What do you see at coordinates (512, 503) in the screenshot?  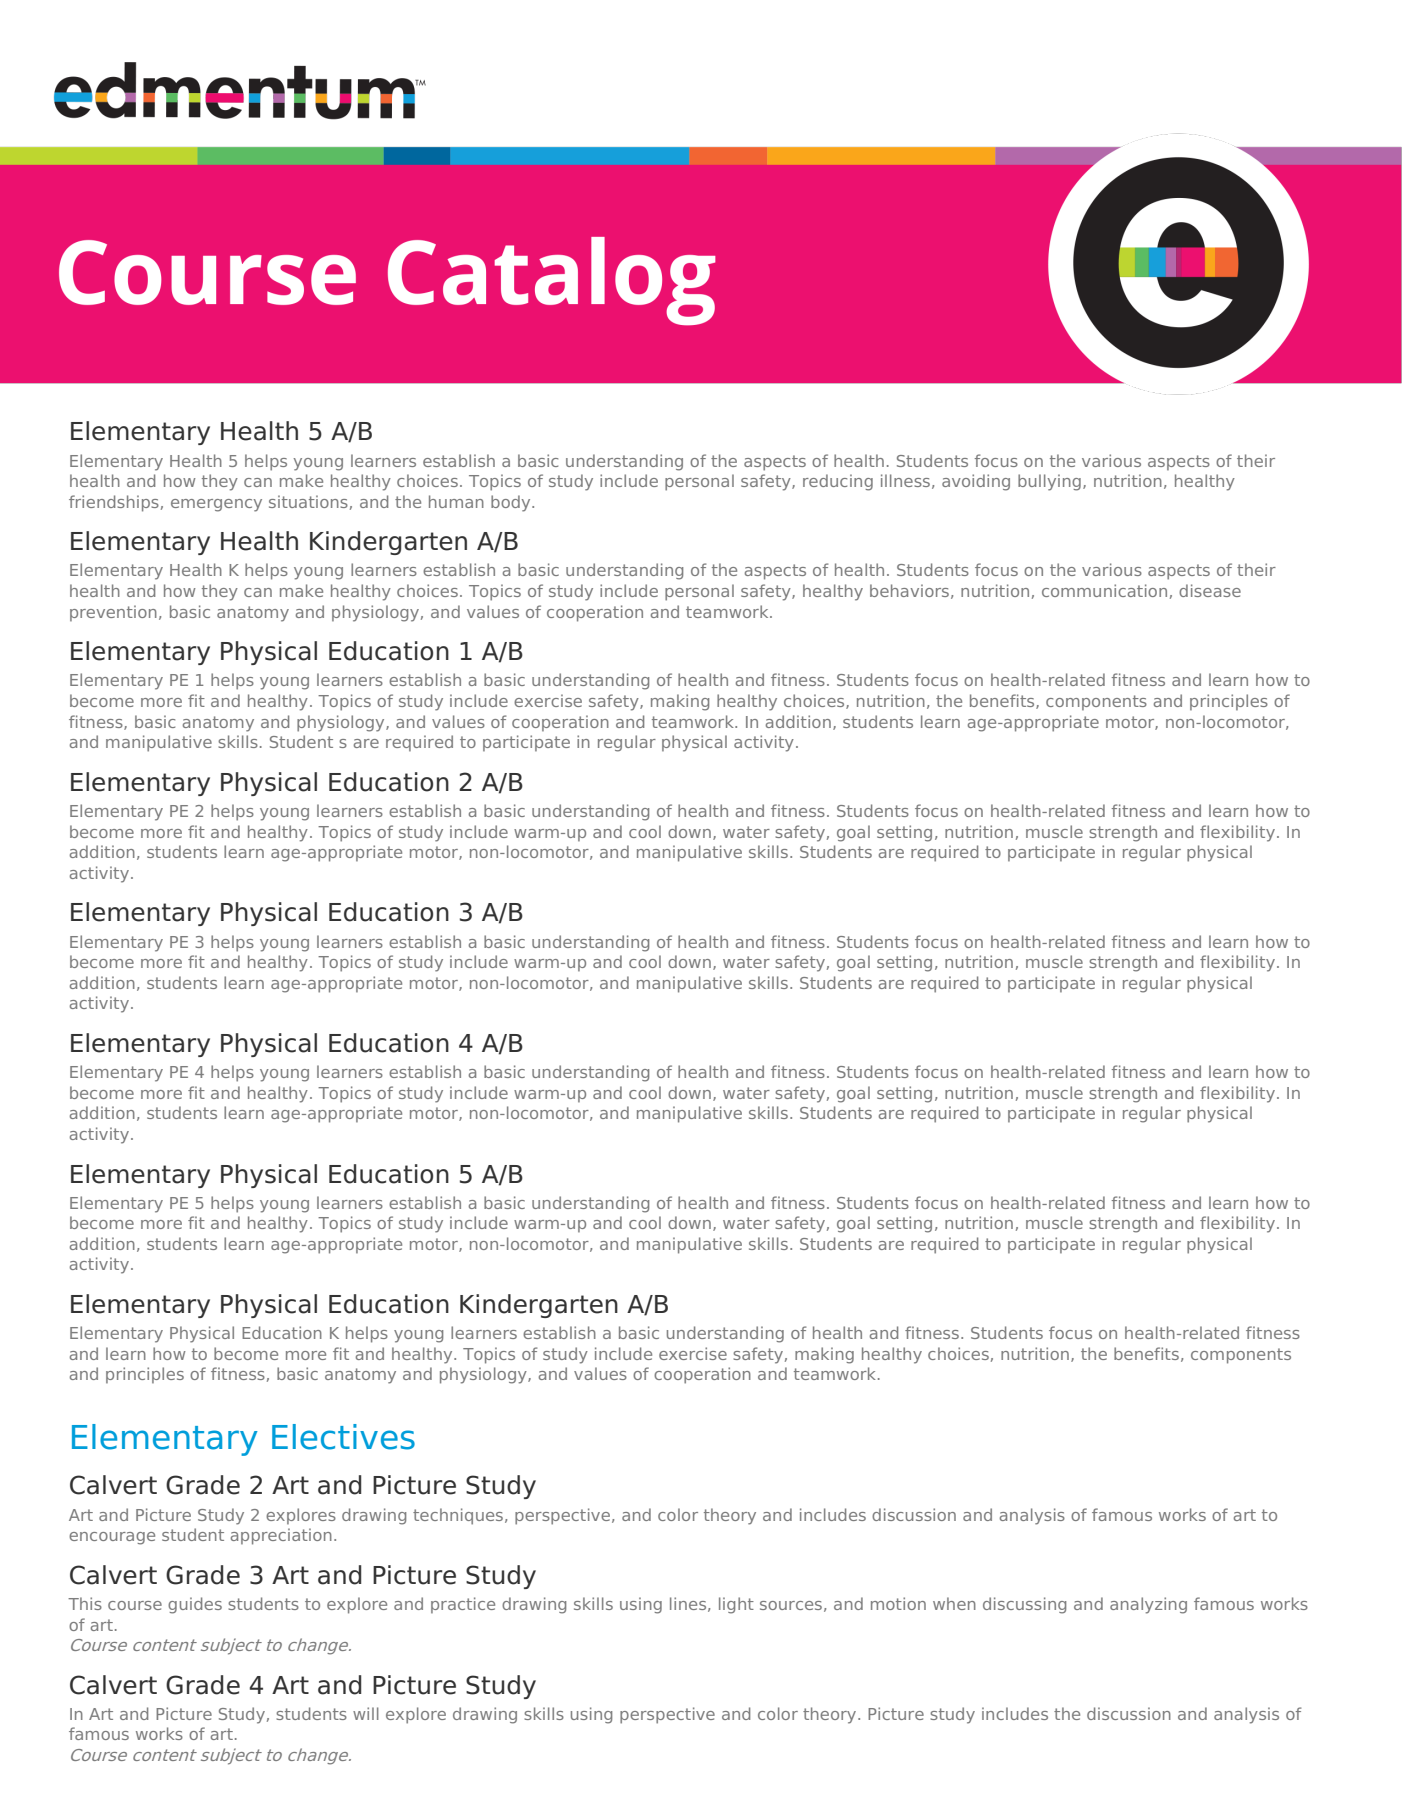 I see `body` at bounding box center [512, 503].
